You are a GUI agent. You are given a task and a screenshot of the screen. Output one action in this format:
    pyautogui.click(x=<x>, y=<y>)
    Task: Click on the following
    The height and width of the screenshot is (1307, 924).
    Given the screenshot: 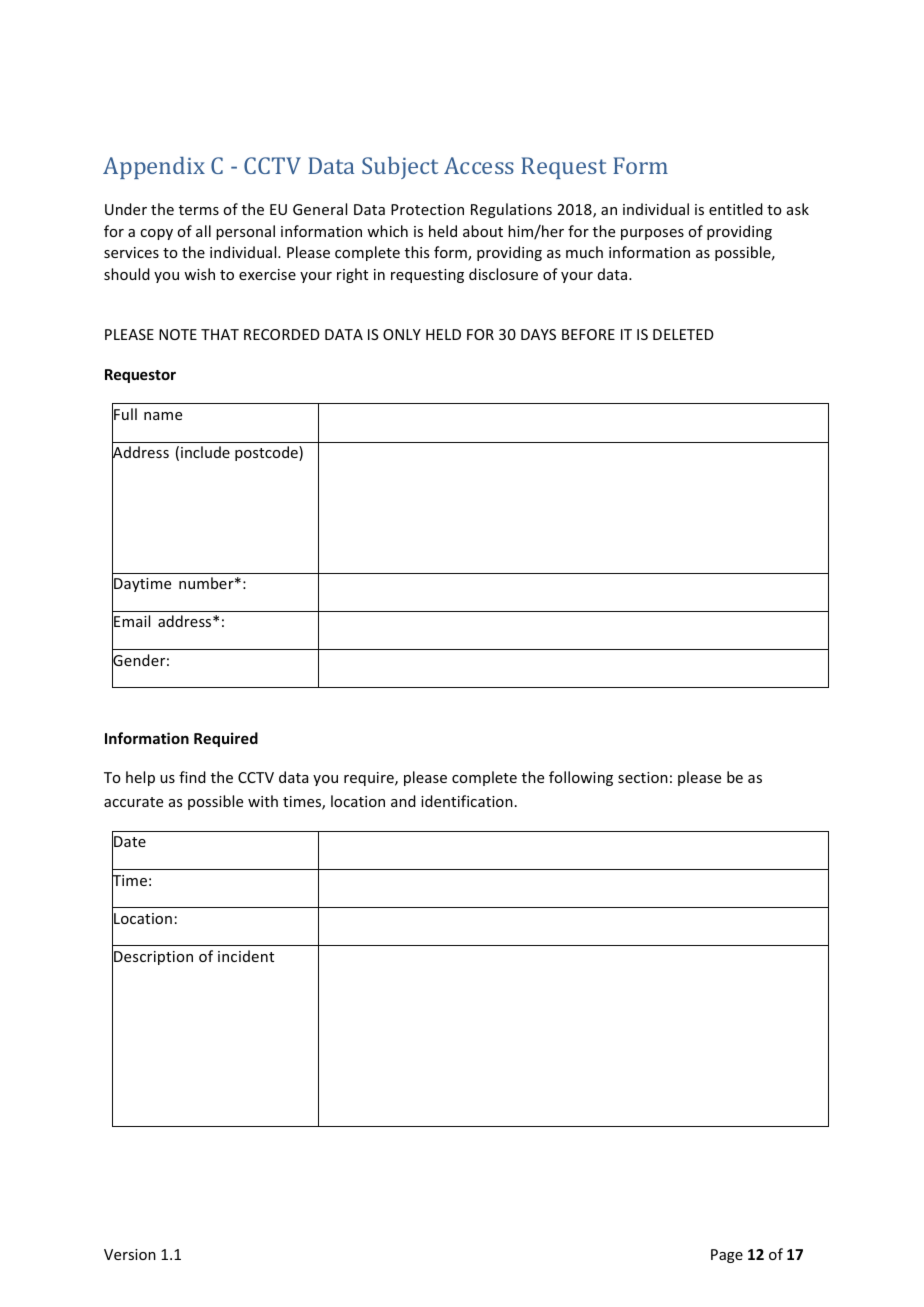 What is the action you would take?
    pyautogui.click(x=581, y=778)
